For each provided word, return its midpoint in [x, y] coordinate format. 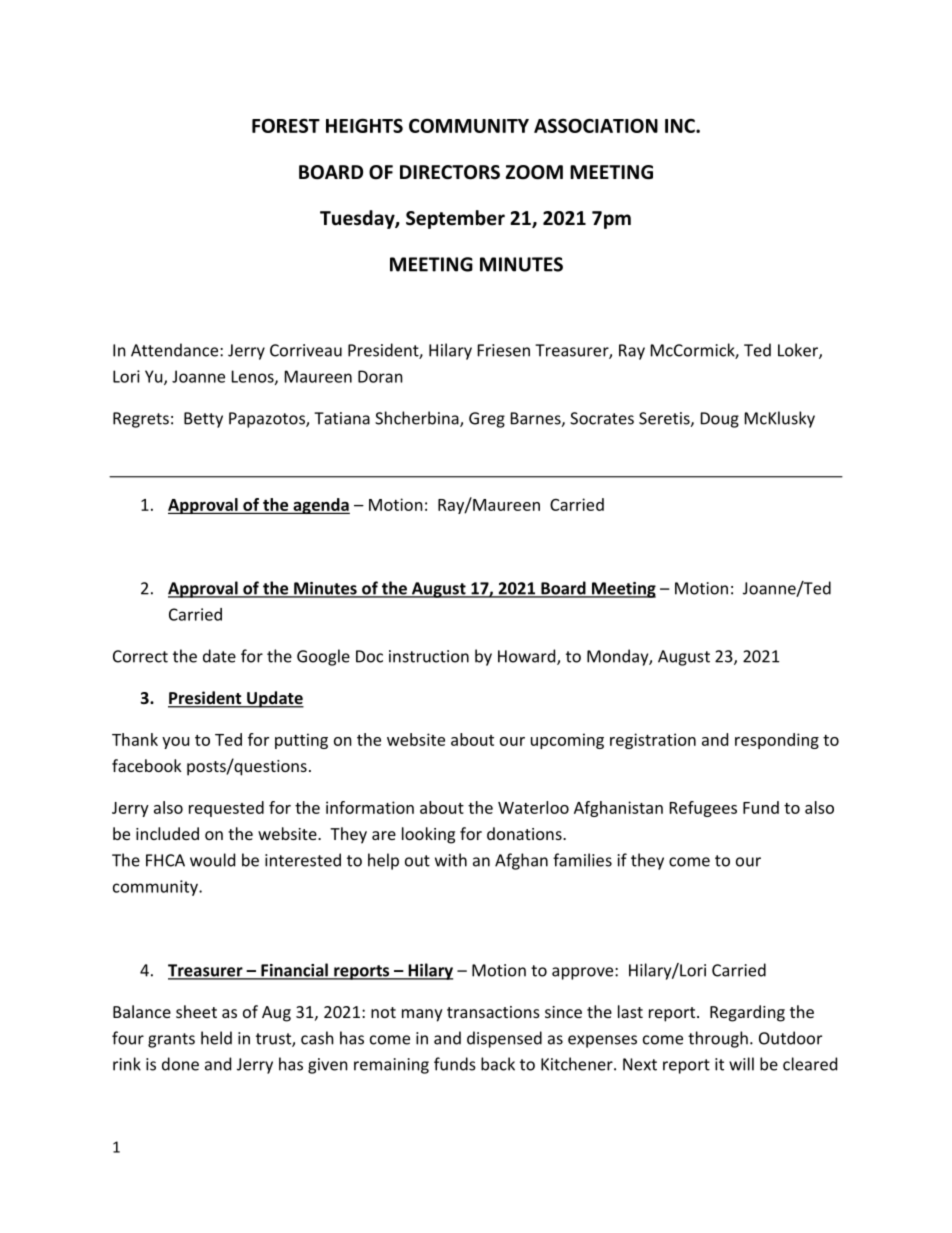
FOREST [286, 125]
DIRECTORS [450, 172]
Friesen [504, 350]
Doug [720, 420]
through [718, 1039]
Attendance [176, 350]
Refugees [703, 809]
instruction [429, 656]
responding [777, 741]
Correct [140, 656]
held [216, 1038]
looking [428, 835]
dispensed [504, 1039]
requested [226, 809]
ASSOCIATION [596, 125]
